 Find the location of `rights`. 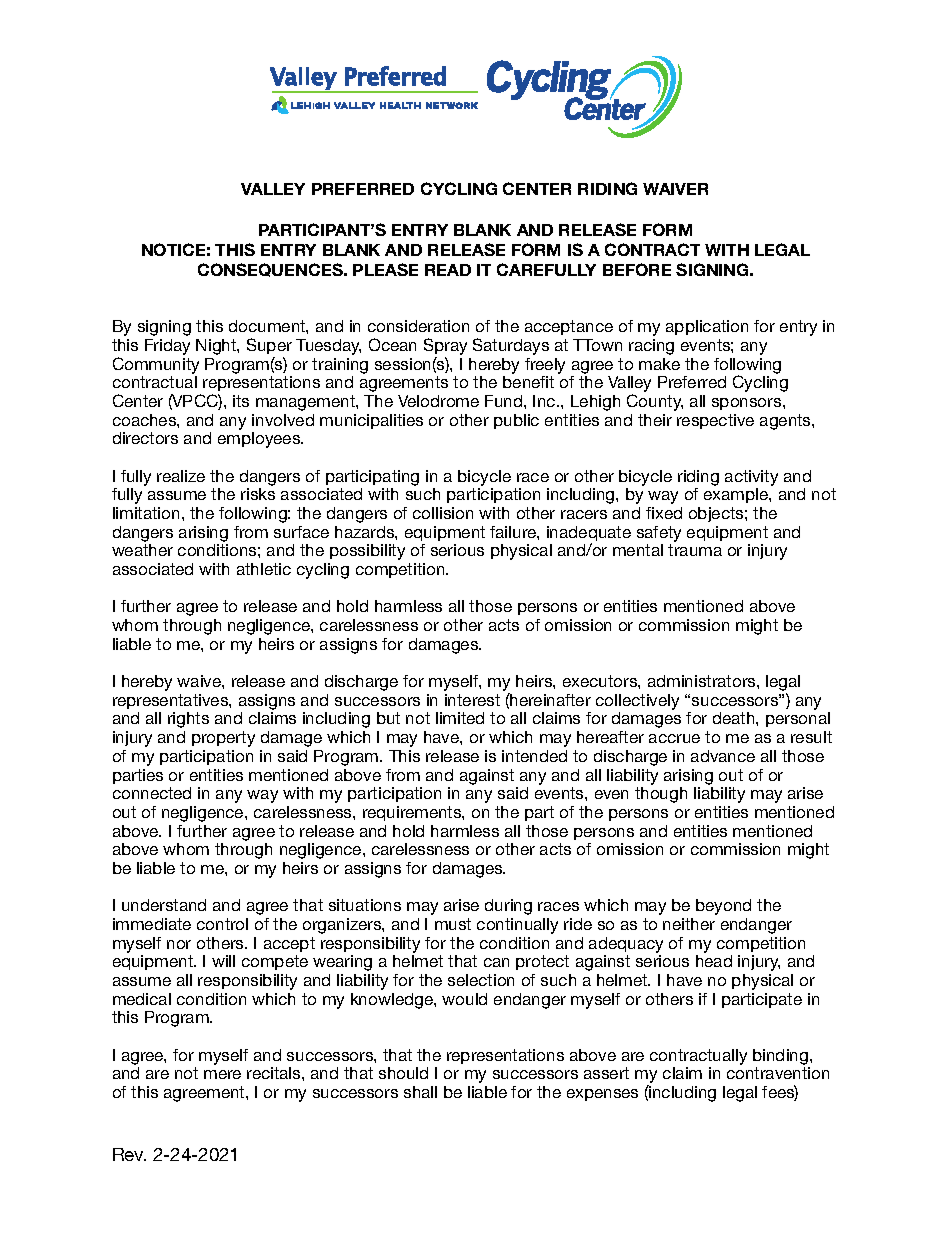

rights is located at coordinates (188, 720).
